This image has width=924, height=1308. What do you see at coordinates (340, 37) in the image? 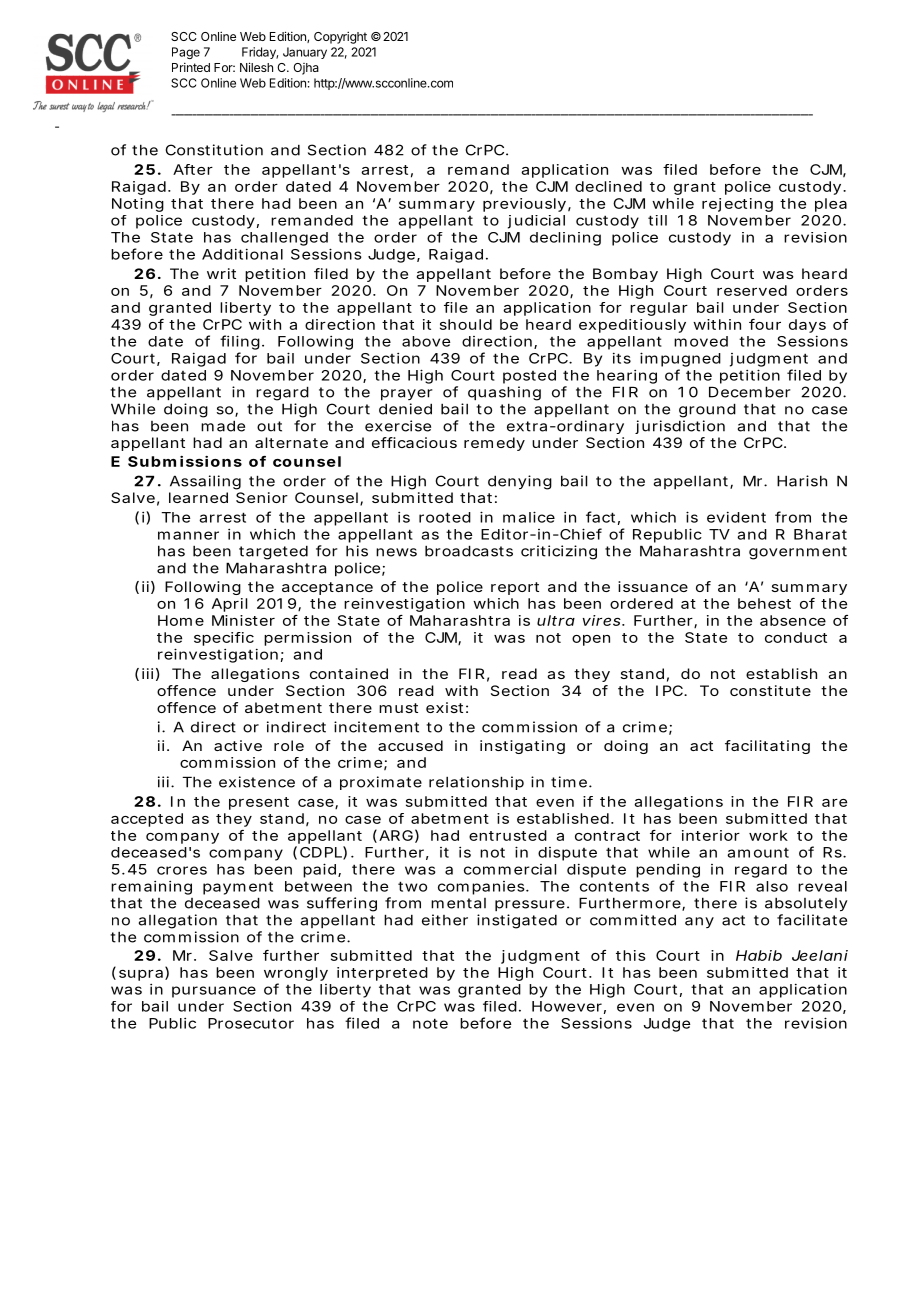
I see `Copyright` at bounding box center [340, 37].
